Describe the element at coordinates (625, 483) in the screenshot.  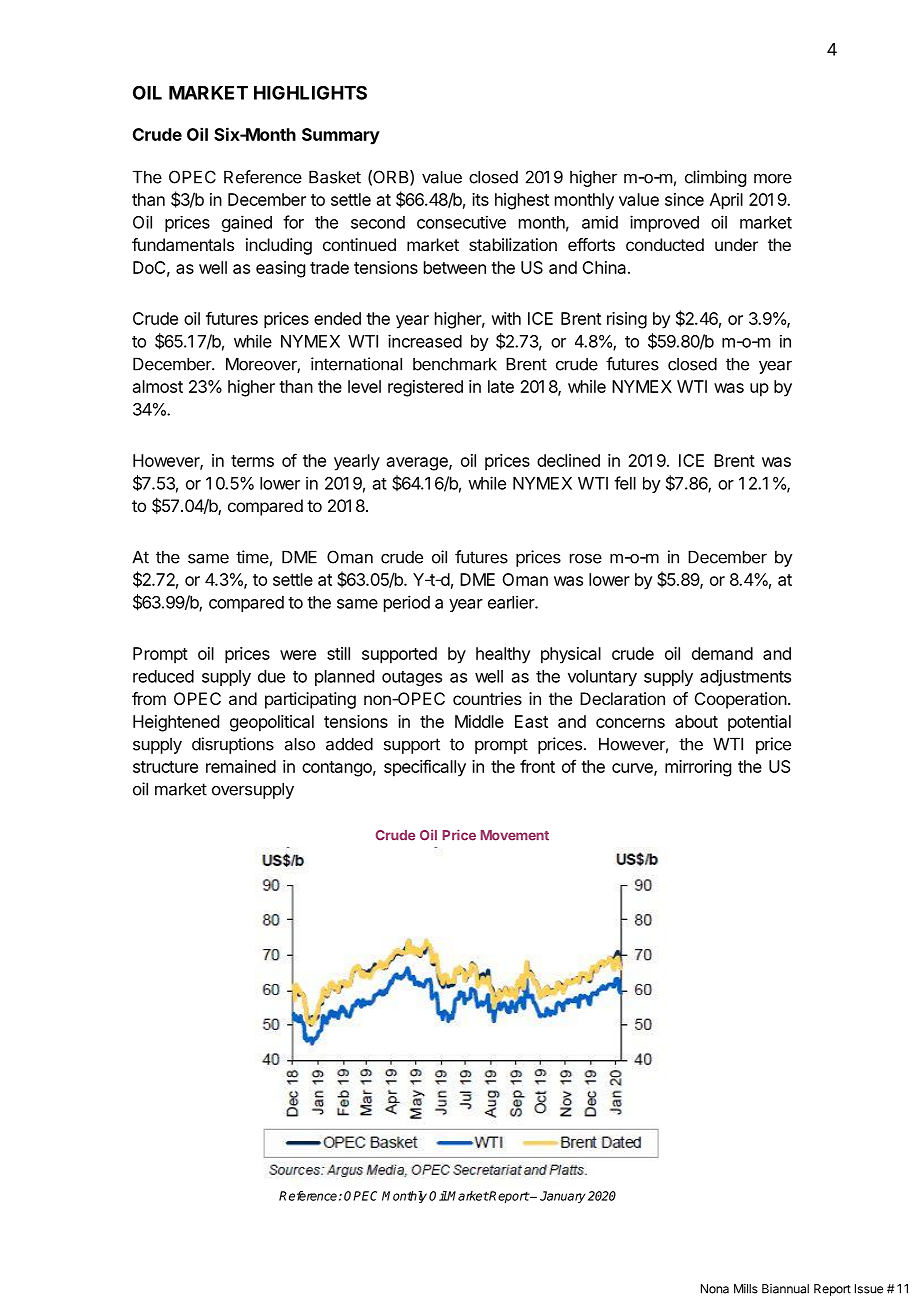
I see `fell` at that location.
